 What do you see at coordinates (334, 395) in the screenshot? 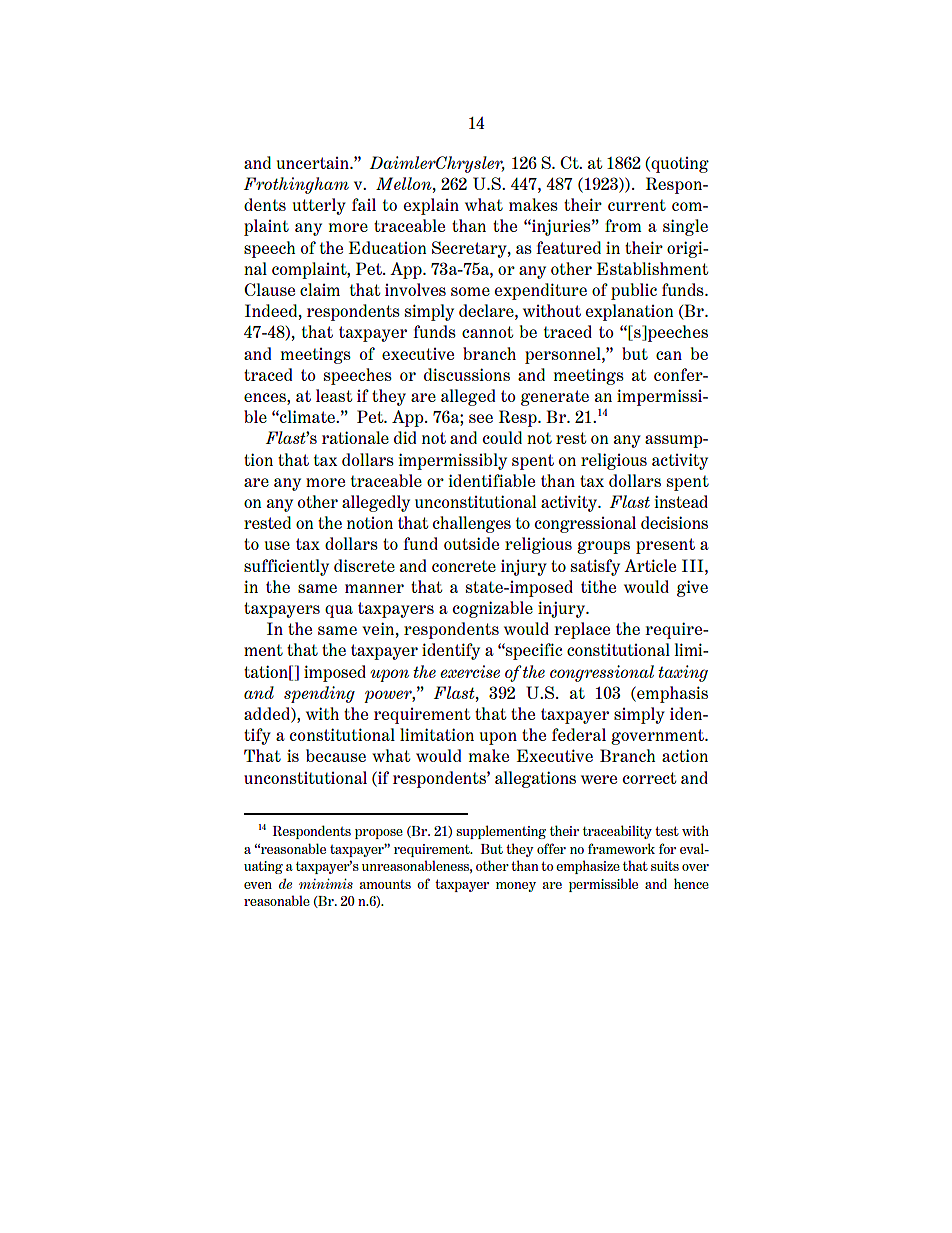
I see `least` at bounding box center [334, 395].
